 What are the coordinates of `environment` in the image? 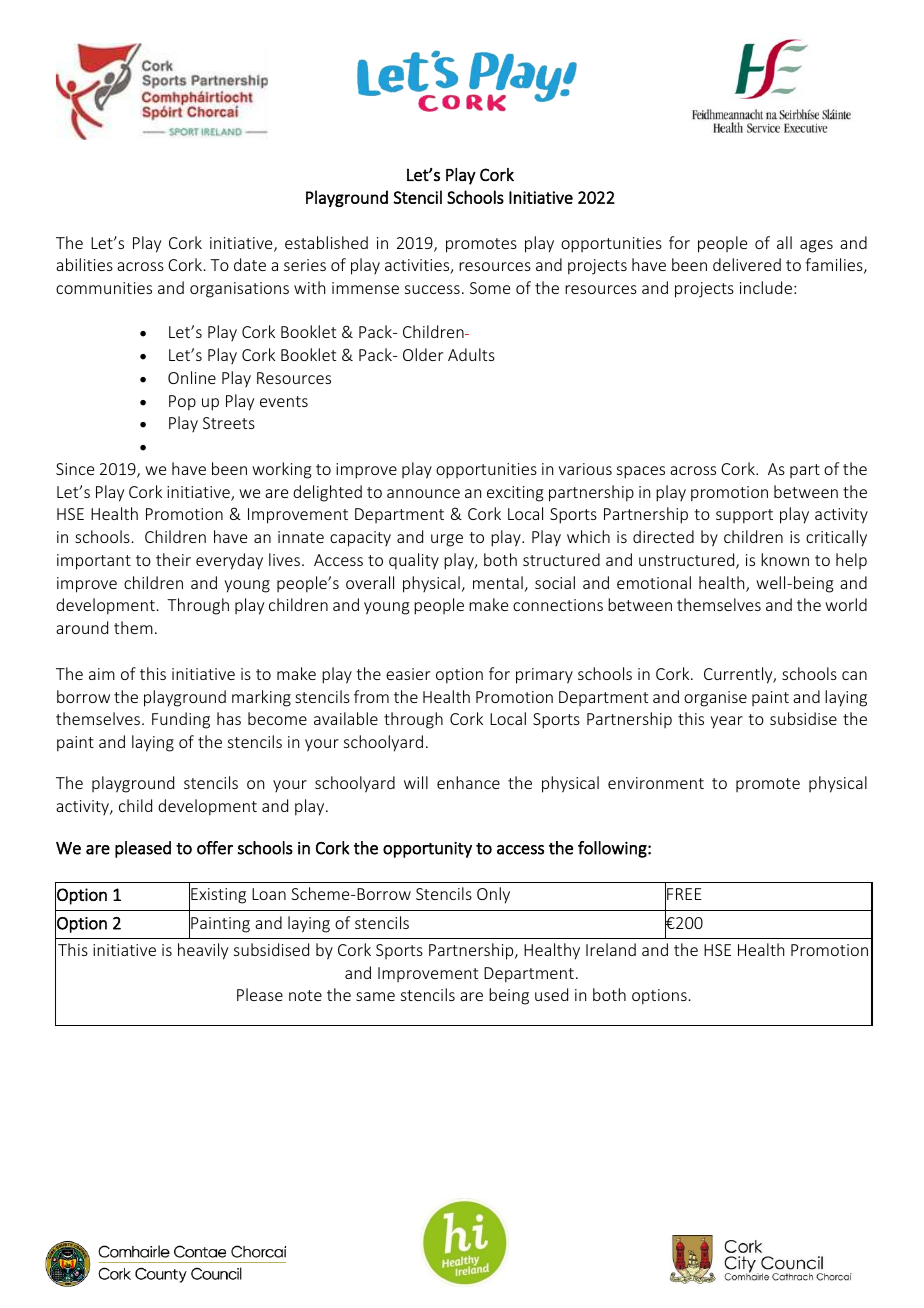 It's located at (656, 783).
